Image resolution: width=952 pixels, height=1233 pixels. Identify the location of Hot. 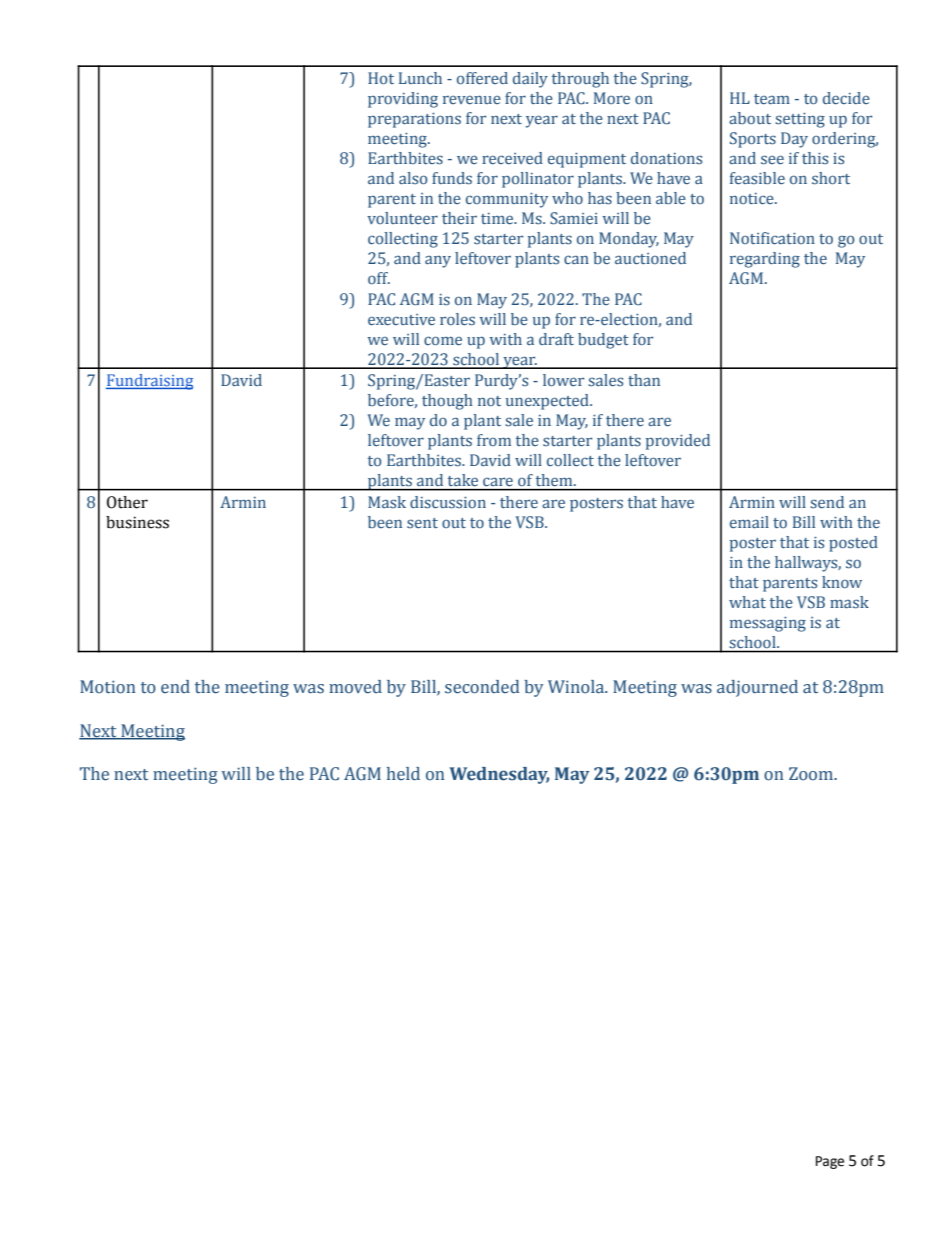
(381, 78).
